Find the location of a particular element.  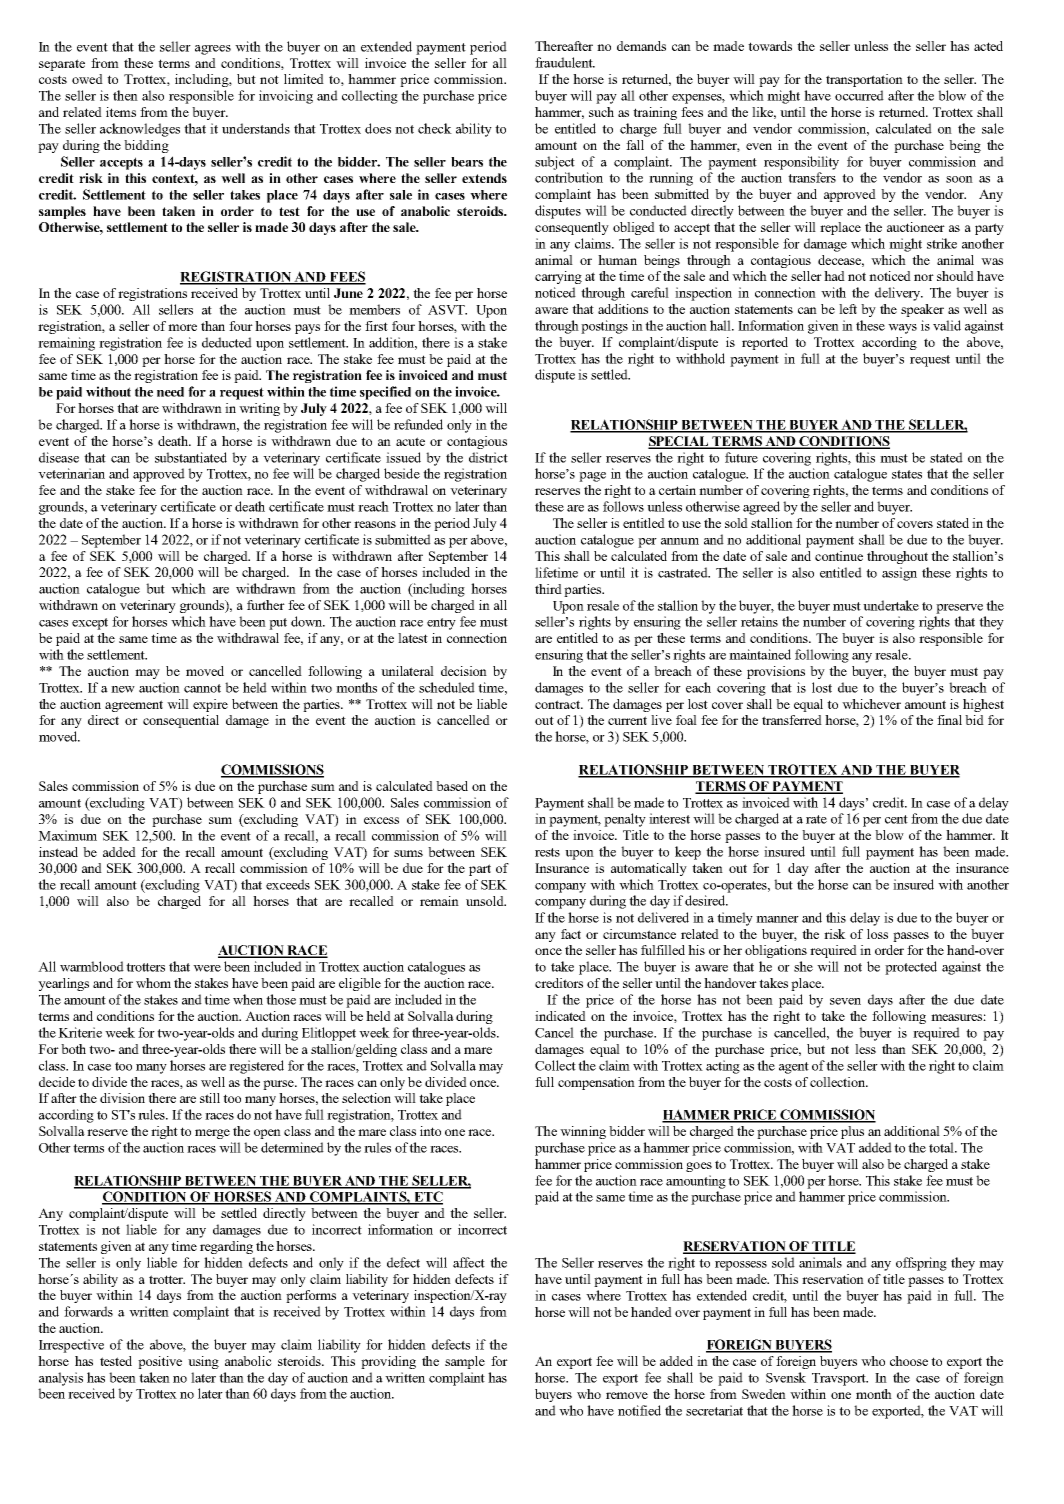

then is located at coordinates (125, 95).
